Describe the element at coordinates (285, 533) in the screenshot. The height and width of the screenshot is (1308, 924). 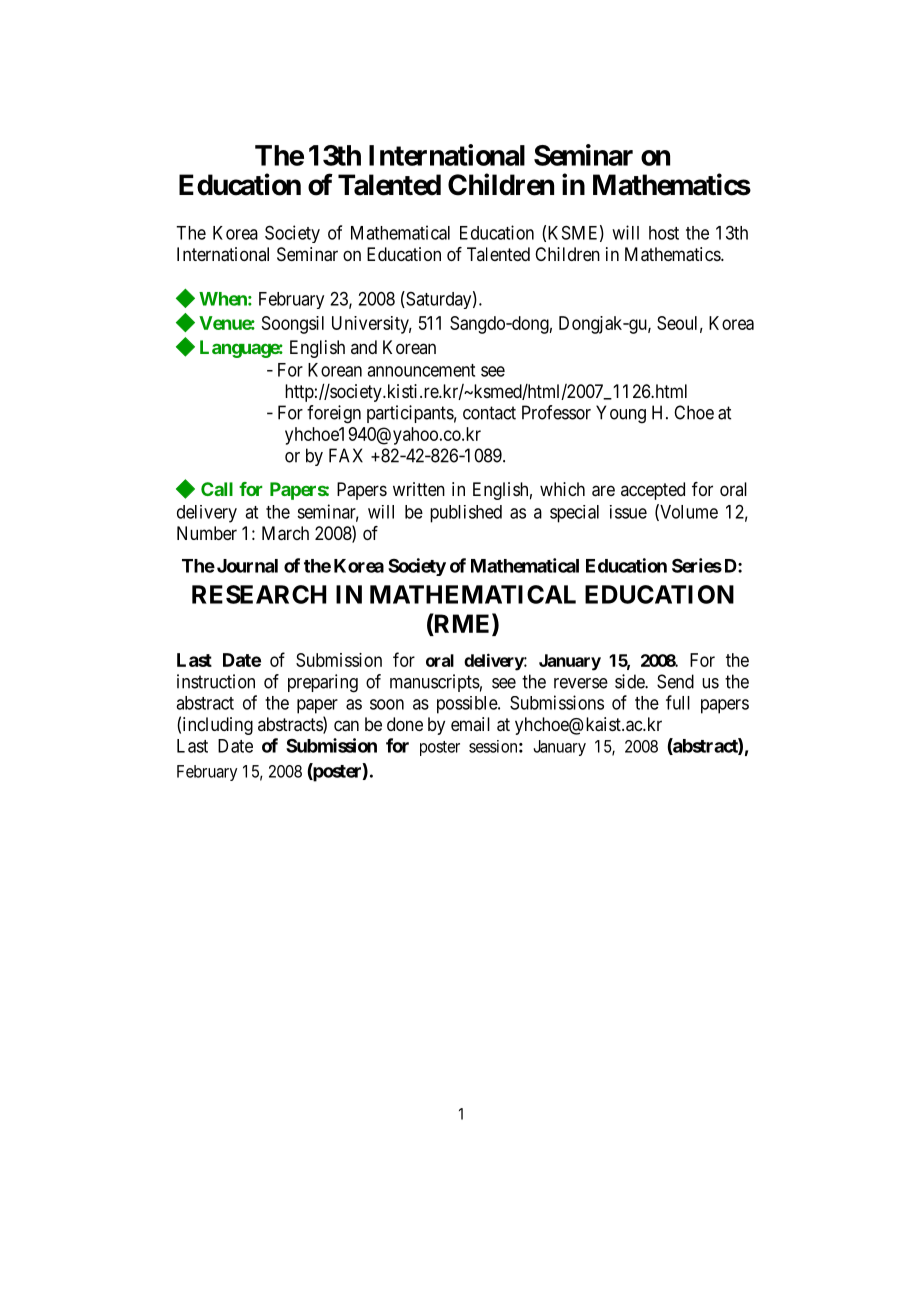
I see `March` at that location.
